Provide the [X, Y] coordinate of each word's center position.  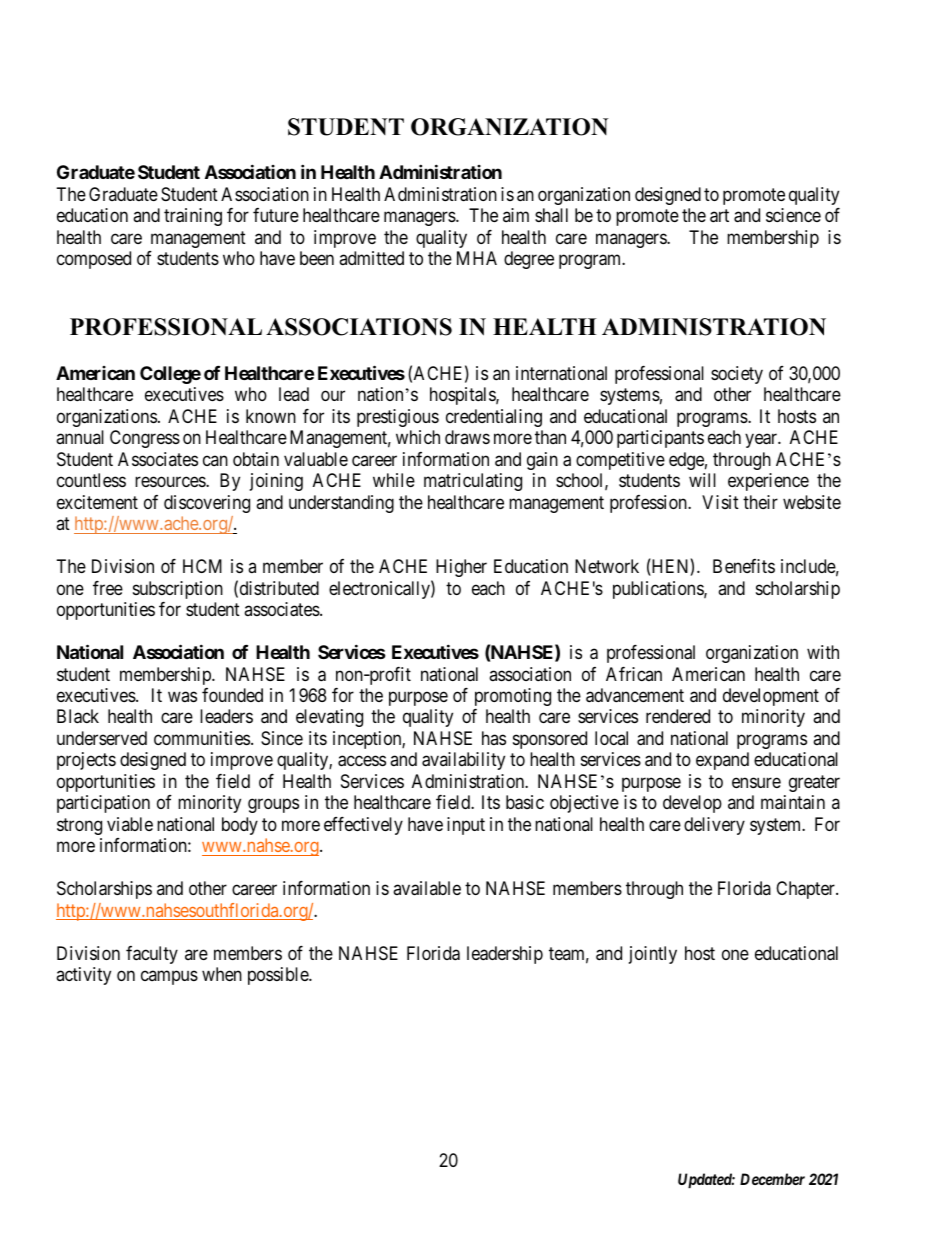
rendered [678, 716]
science [793, 215]
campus [169, 978]
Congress [145, 439]
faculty [152, 955]
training [193, 217]
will [702, 480]
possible [279, 976]
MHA [477, 258]
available [427, 888]
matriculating [473, 482]
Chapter [806, 890]
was [182, 696]
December [772, 1179]
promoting [513, 697]
